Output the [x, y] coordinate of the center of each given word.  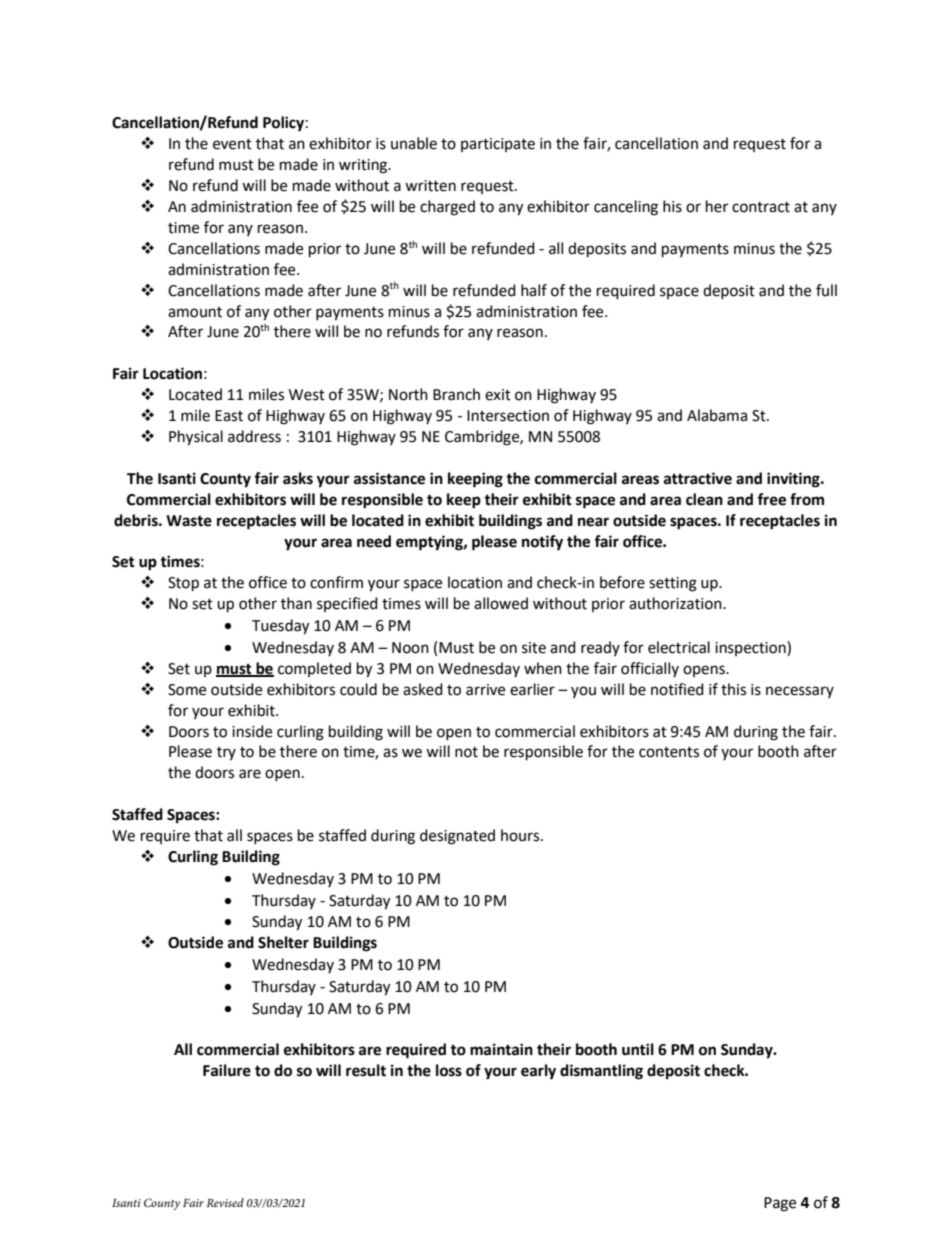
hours [521, 835]
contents [669, 752]
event [232, 144]
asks [298, 478]
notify [542, 543]
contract [761, 207]
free [771, 499]
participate [498, 145]
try [226, 753]
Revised [225, 1202]
